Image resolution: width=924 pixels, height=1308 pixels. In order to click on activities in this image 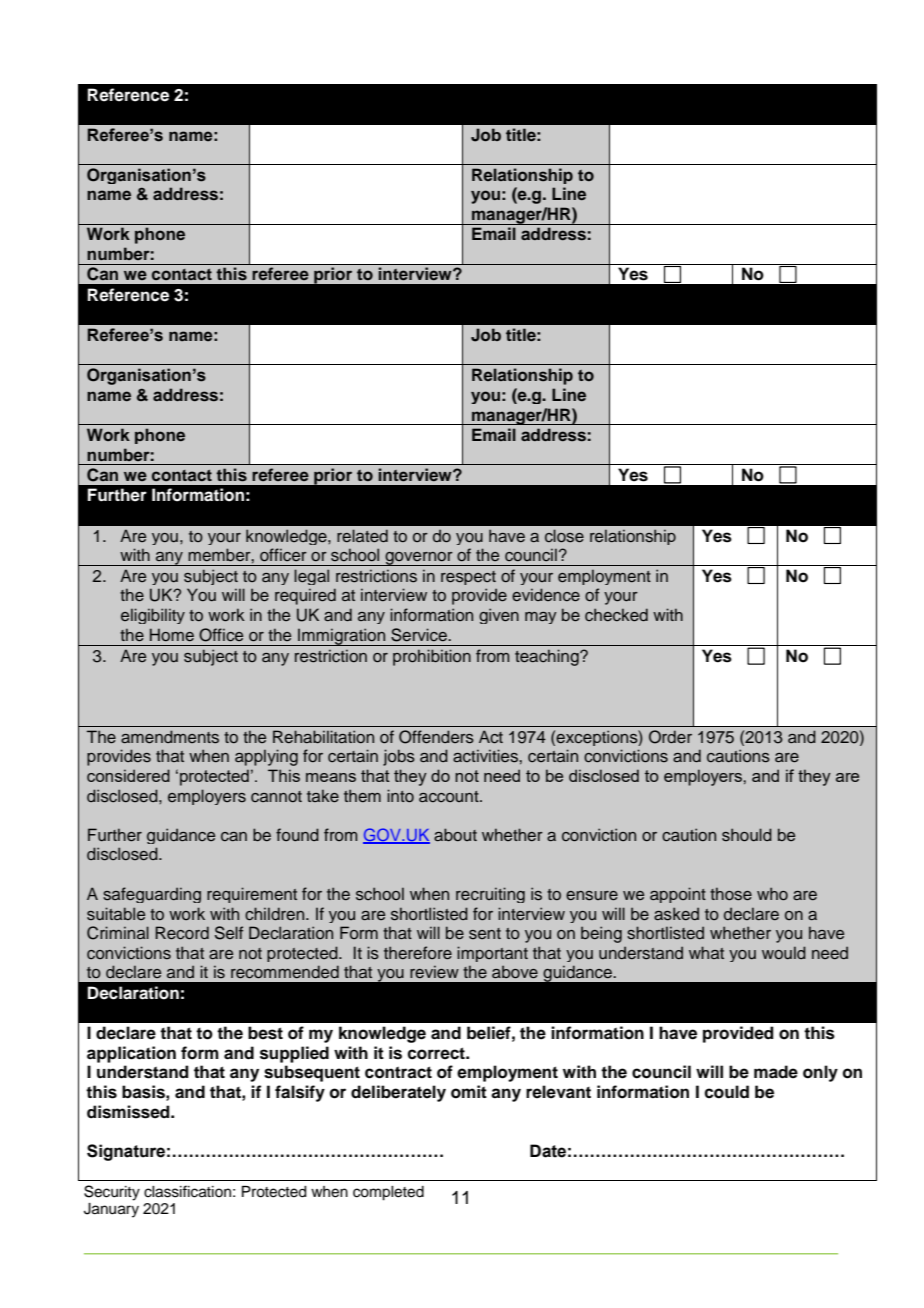, I will do `click(486, 756)`.
